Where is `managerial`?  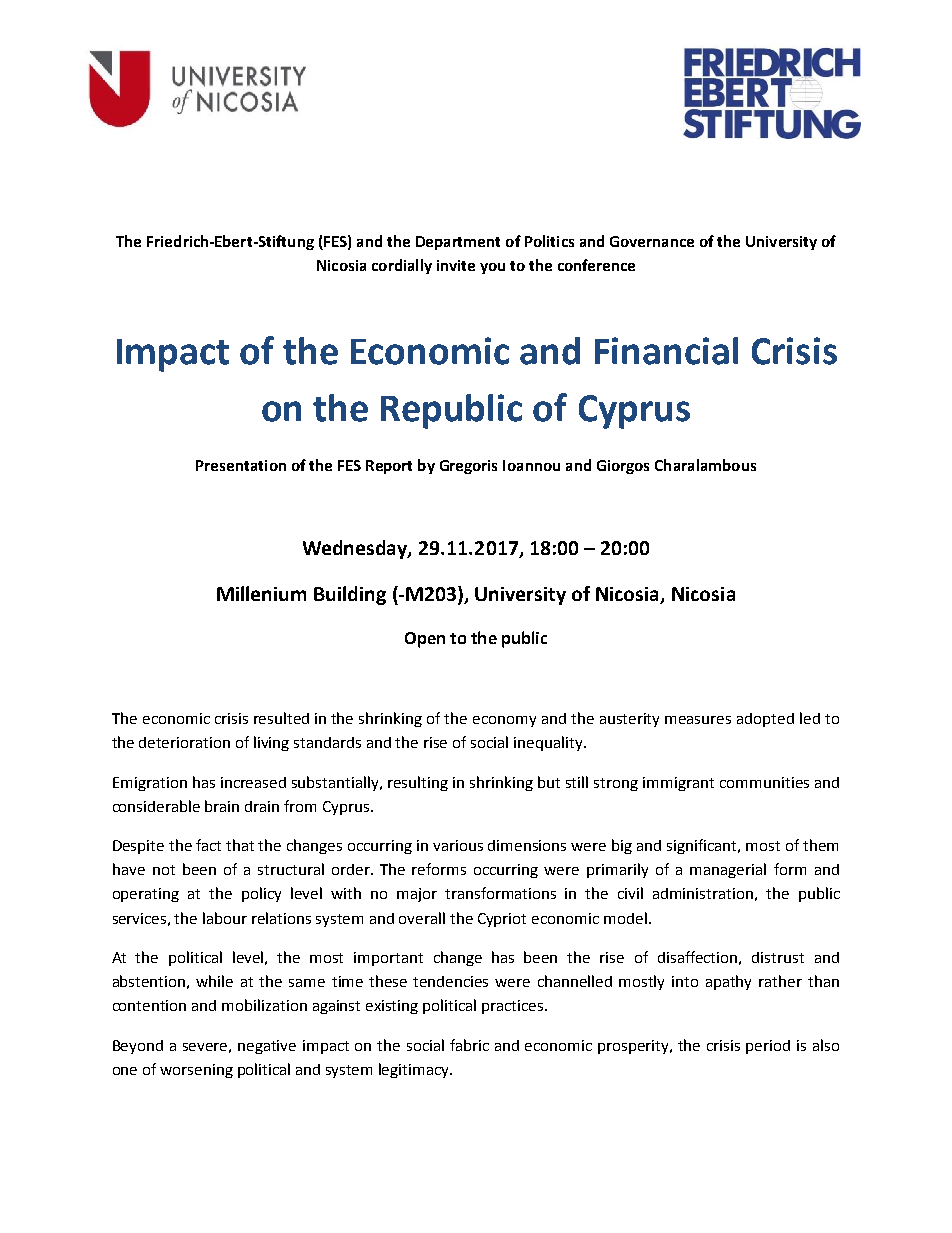
managerial is located at coordinates (728, 870).
